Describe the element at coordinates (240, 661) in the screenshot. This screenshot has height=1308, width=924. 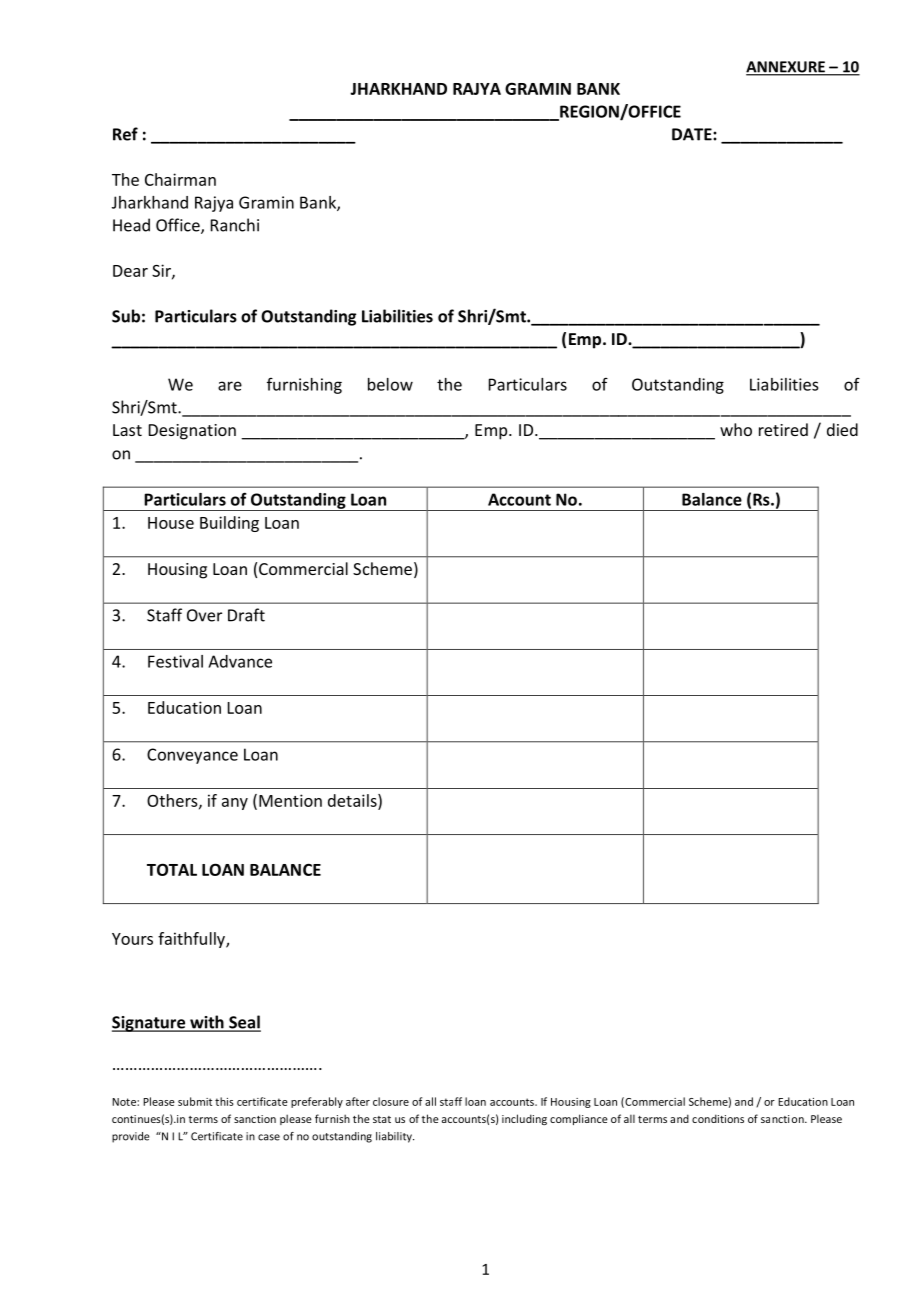
I see `Advance` at that location.
